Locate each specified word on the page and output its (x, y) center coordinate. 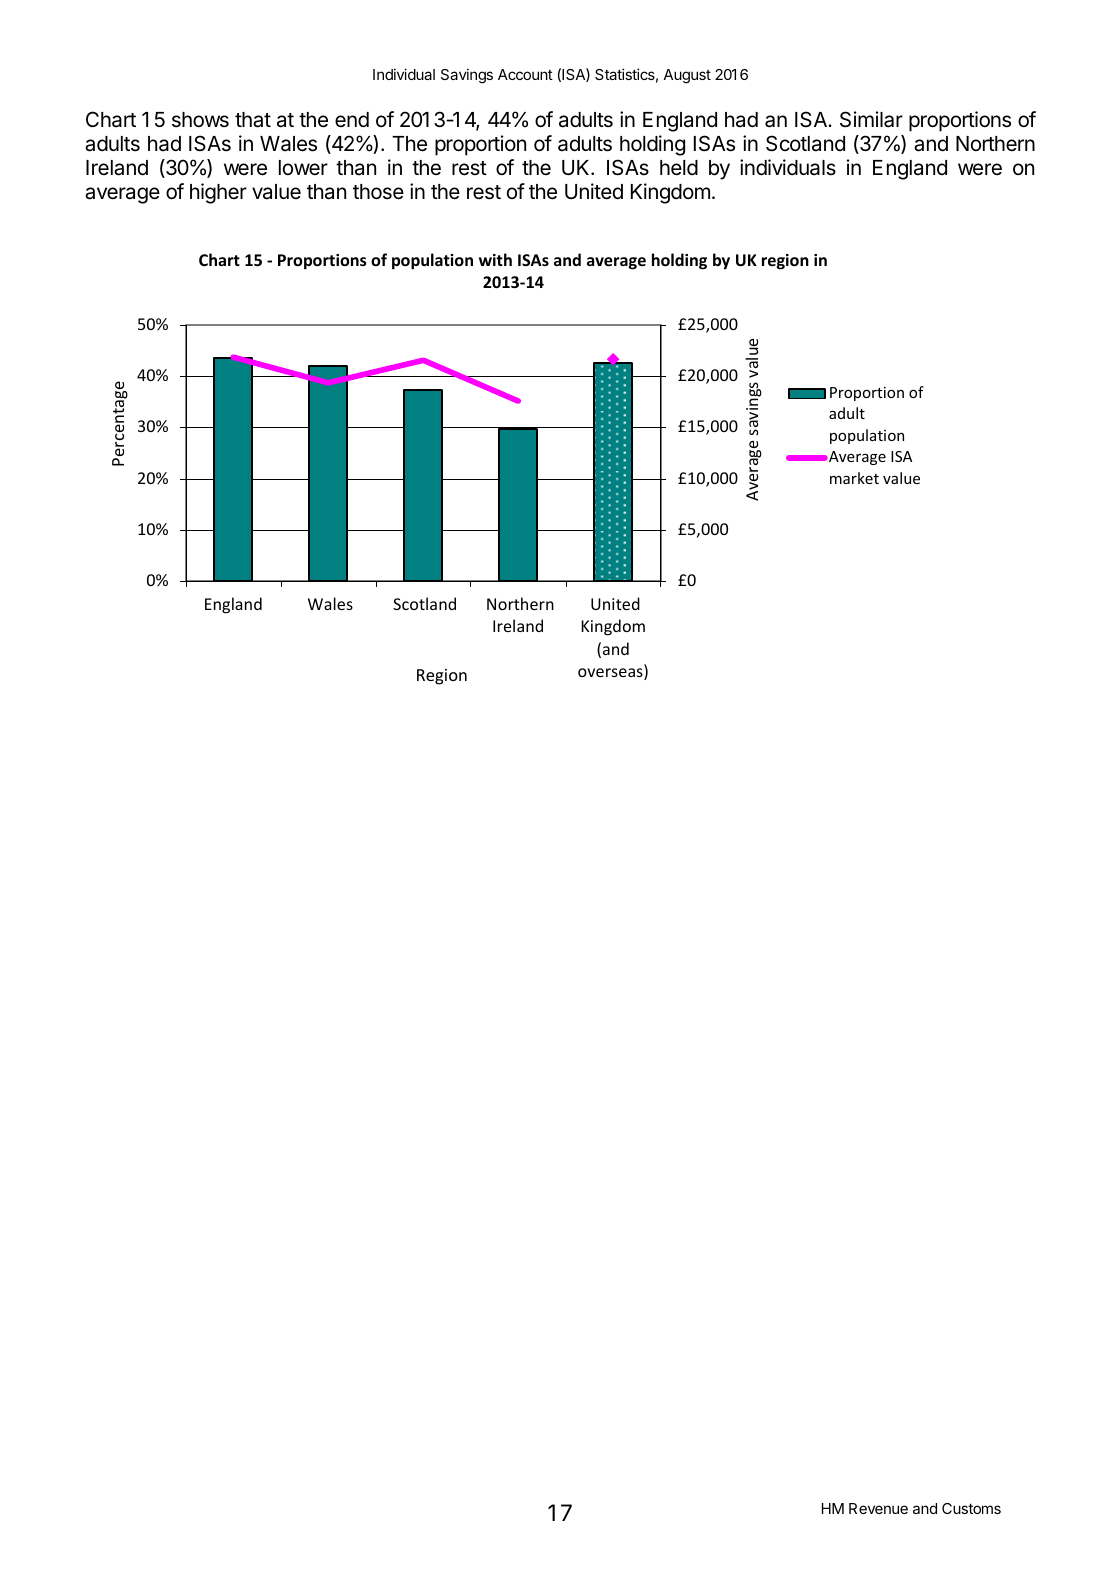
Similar (871, 119)
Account (525, 74)
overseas (611, 674)
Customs (971, 1508)
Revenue (878, 1508)
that (253, 120)
